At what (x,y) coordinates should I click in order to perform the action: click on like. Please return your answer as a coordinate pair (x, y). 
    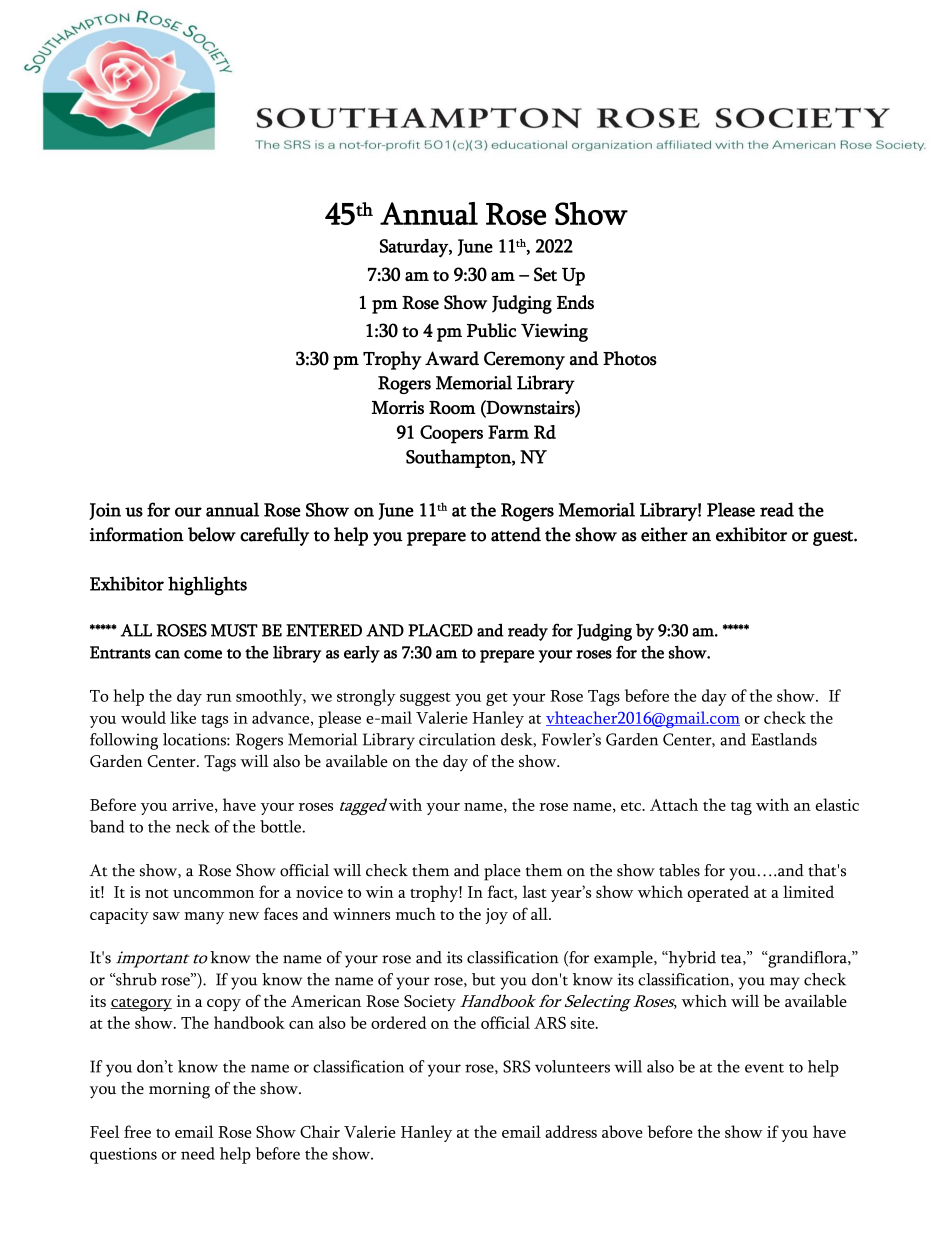
    Looking at the image, I should click on (183, 717).
